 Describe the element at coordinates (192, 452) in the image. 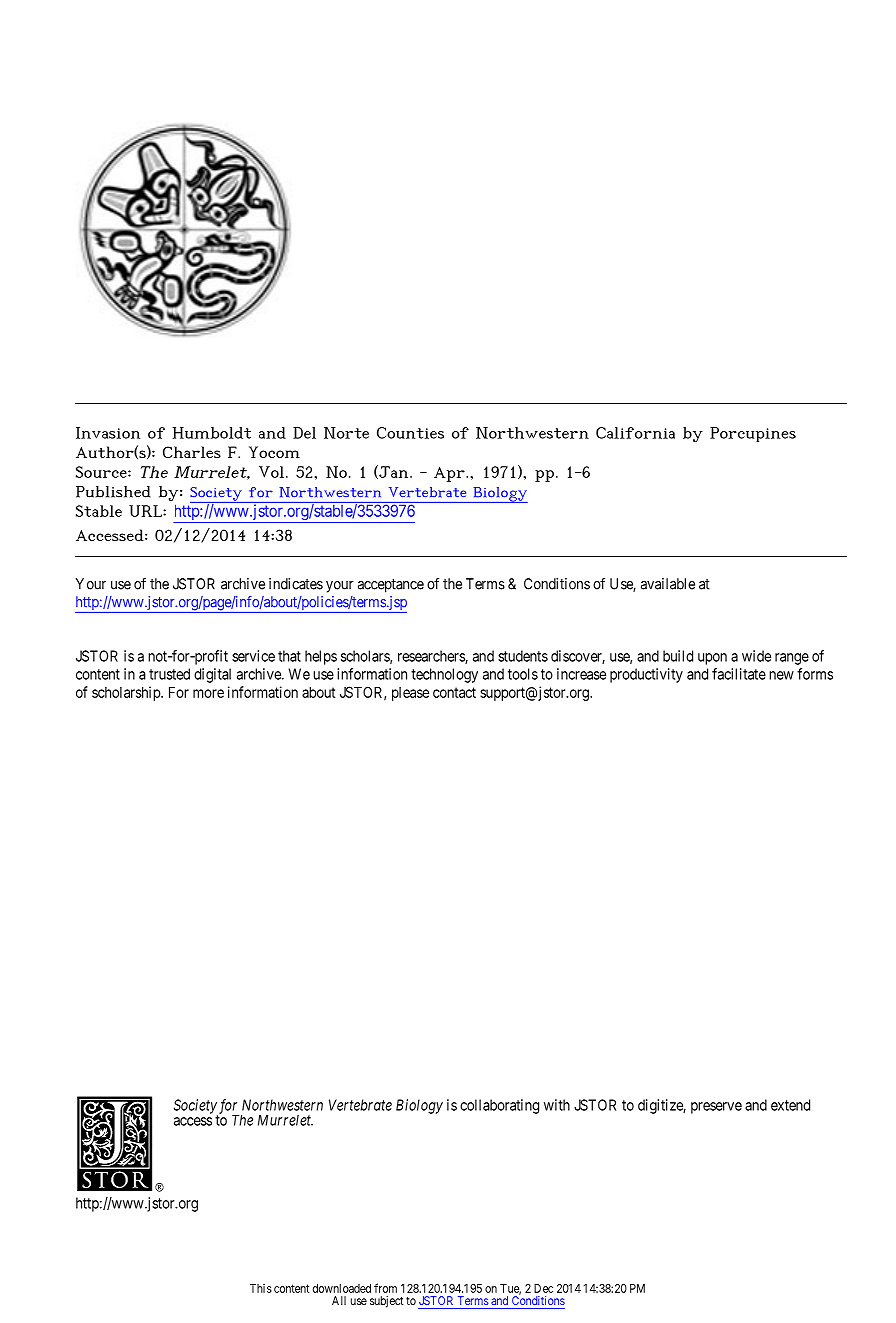

I see `Charles` at that location.
